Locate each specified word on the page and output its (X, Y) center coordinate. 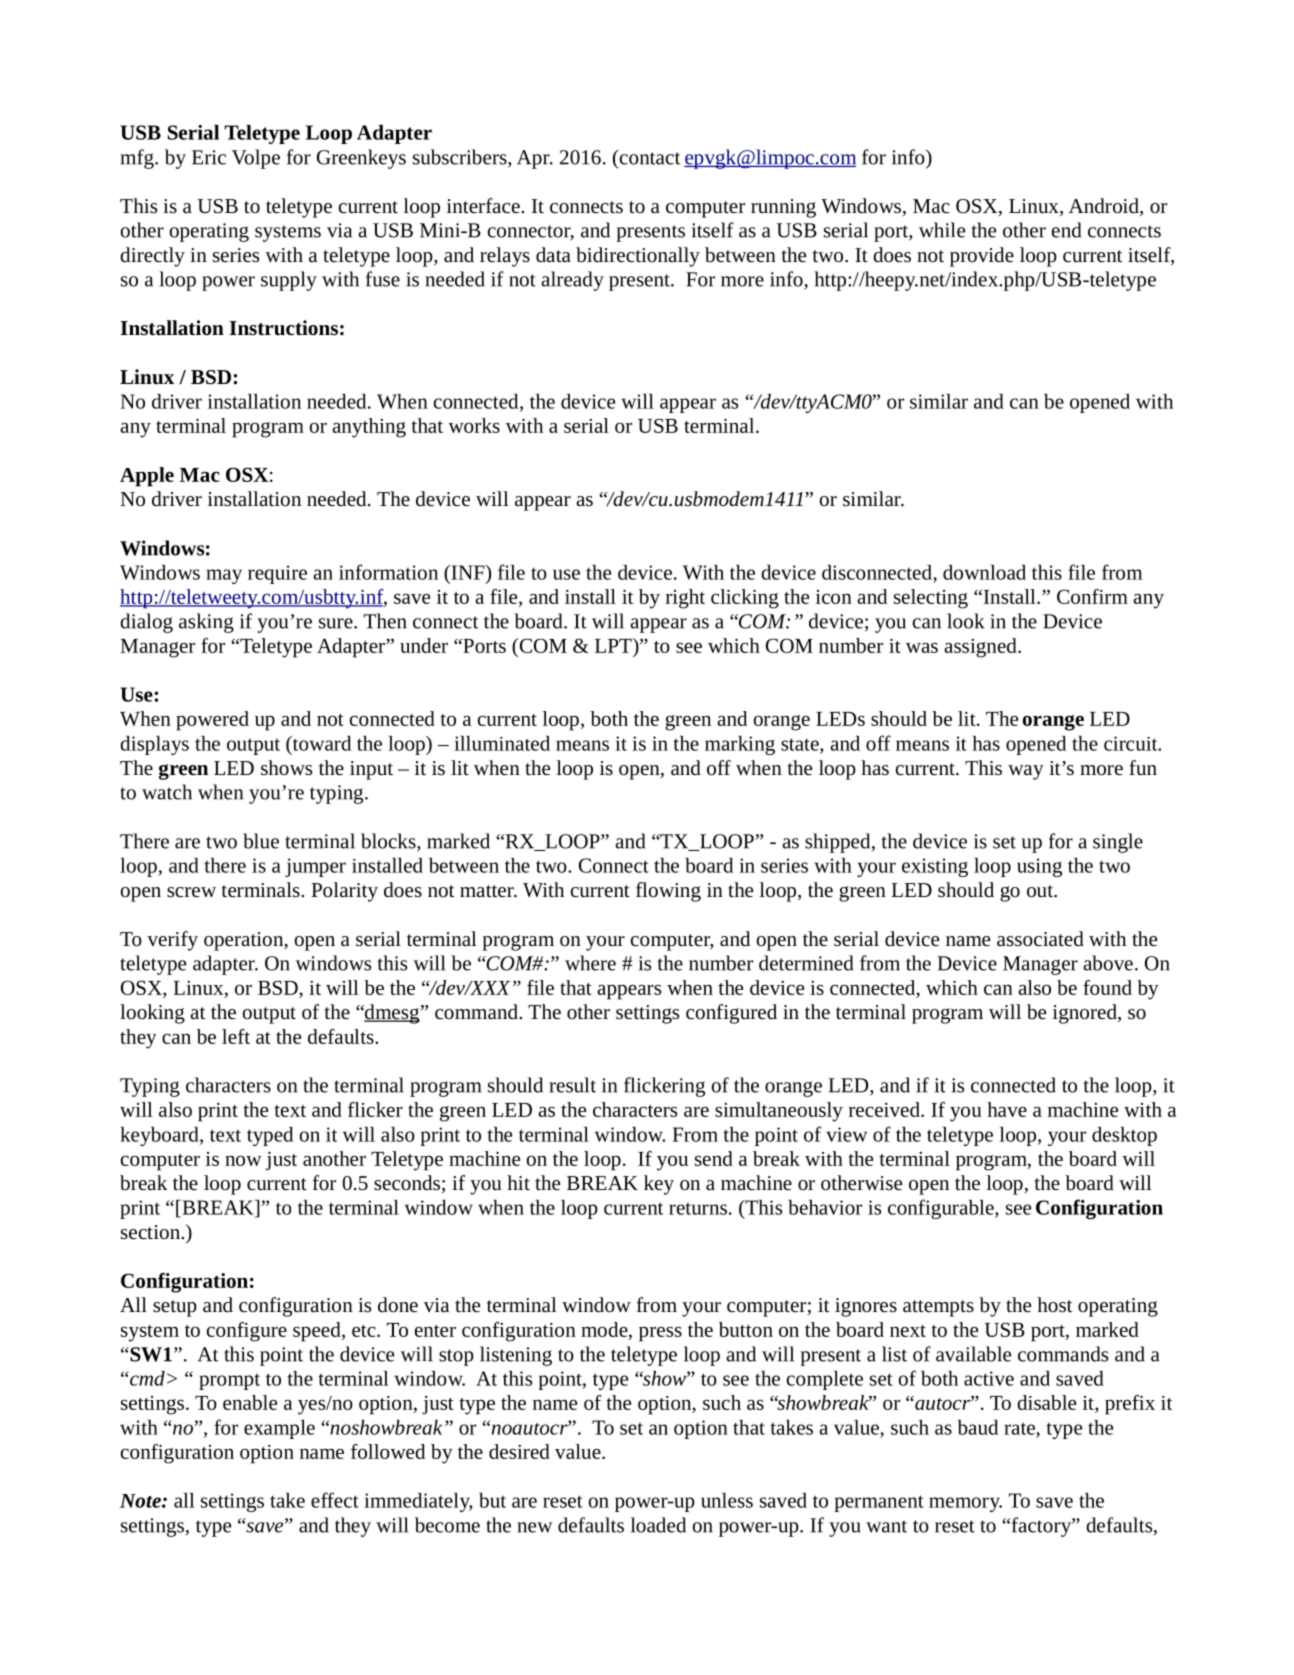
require (277, 574)
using (1039, 867)
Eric (209, 157)
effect (335, 1500)
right (685, 599)
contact (648, 157)
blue (261, 841)
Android (1105, 207)
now (243, 1160)
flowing (668, 892)
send (714, 1158)
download (984, 572)
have (1007, 1109)
